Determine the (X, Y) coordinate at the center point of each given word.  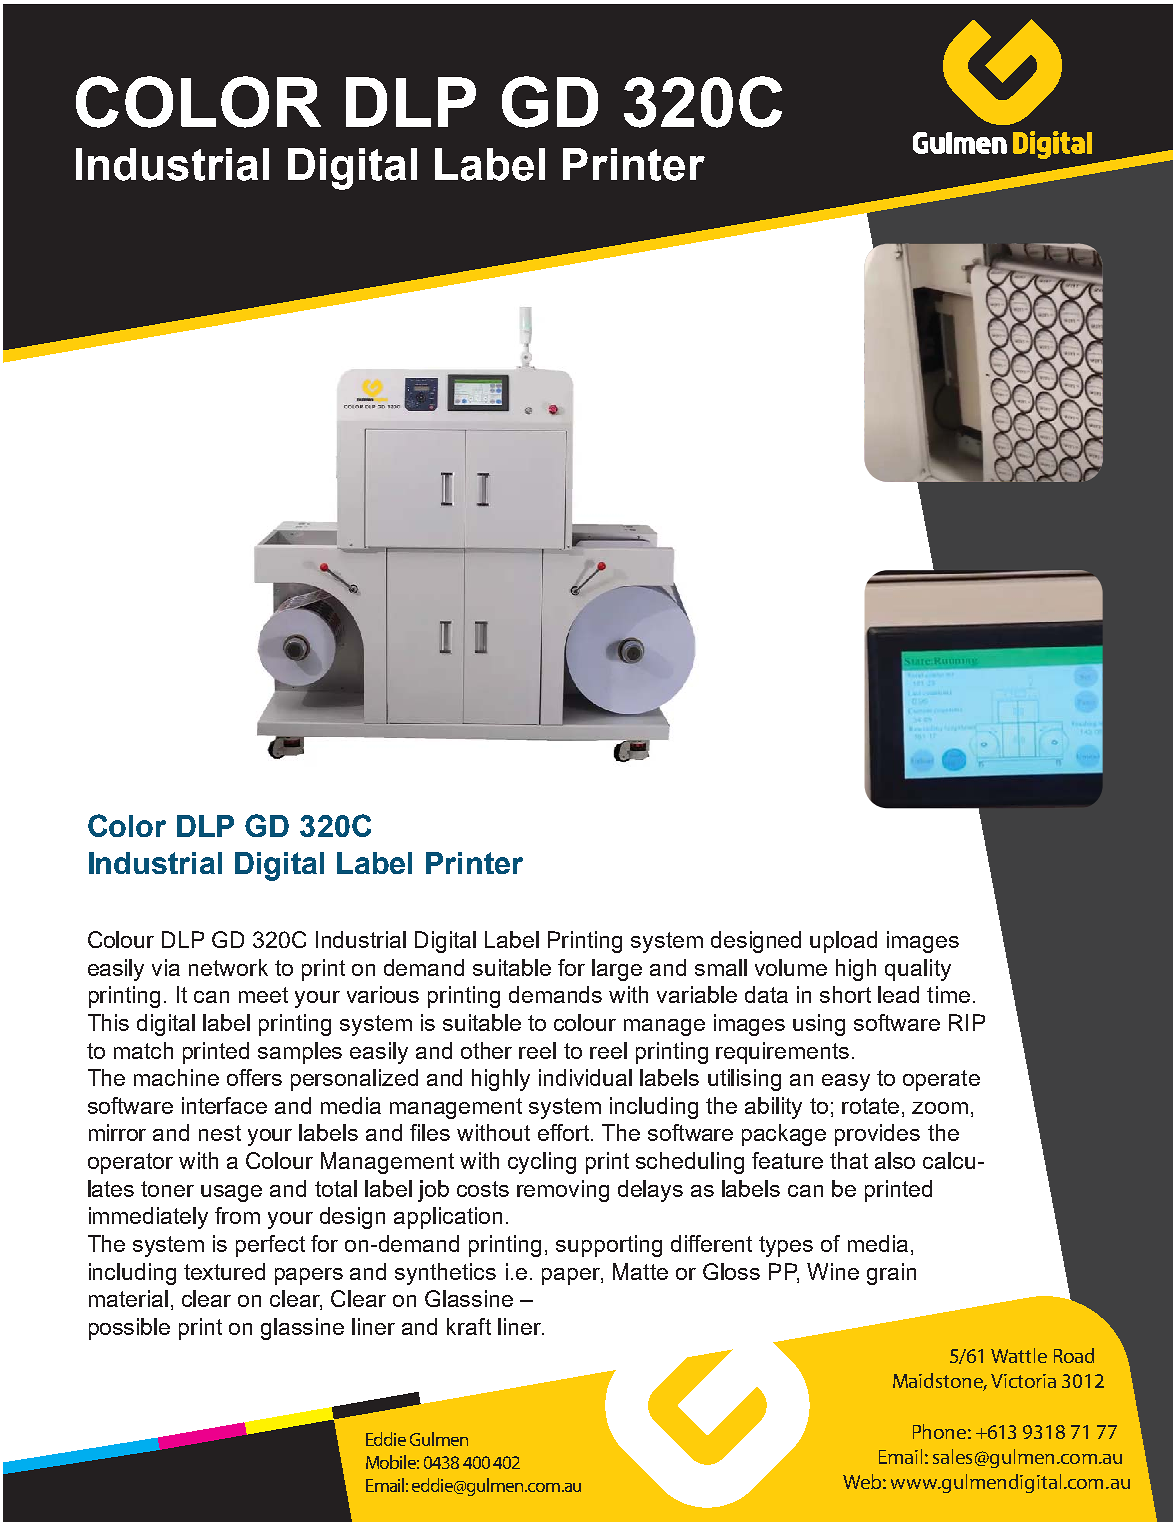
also (895, 1160)
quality (918, 970)
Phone (939, 1431)
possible (129, 1329)
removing (563, 1191)
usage (231, 1193)
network (228, 967)
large (617, 970)
